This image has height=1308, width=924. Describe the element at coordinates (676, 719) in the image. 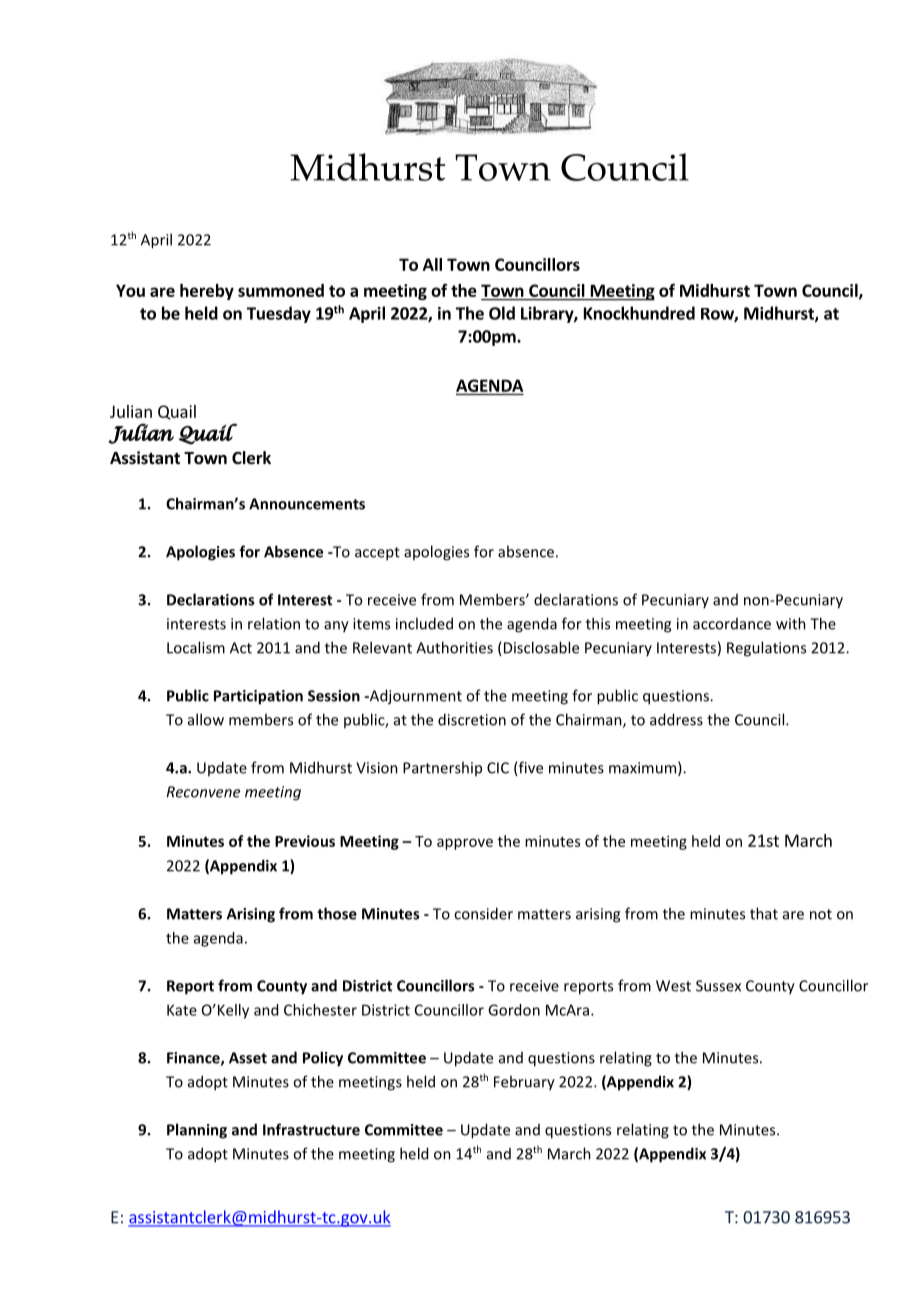

I see `address` at that location.
